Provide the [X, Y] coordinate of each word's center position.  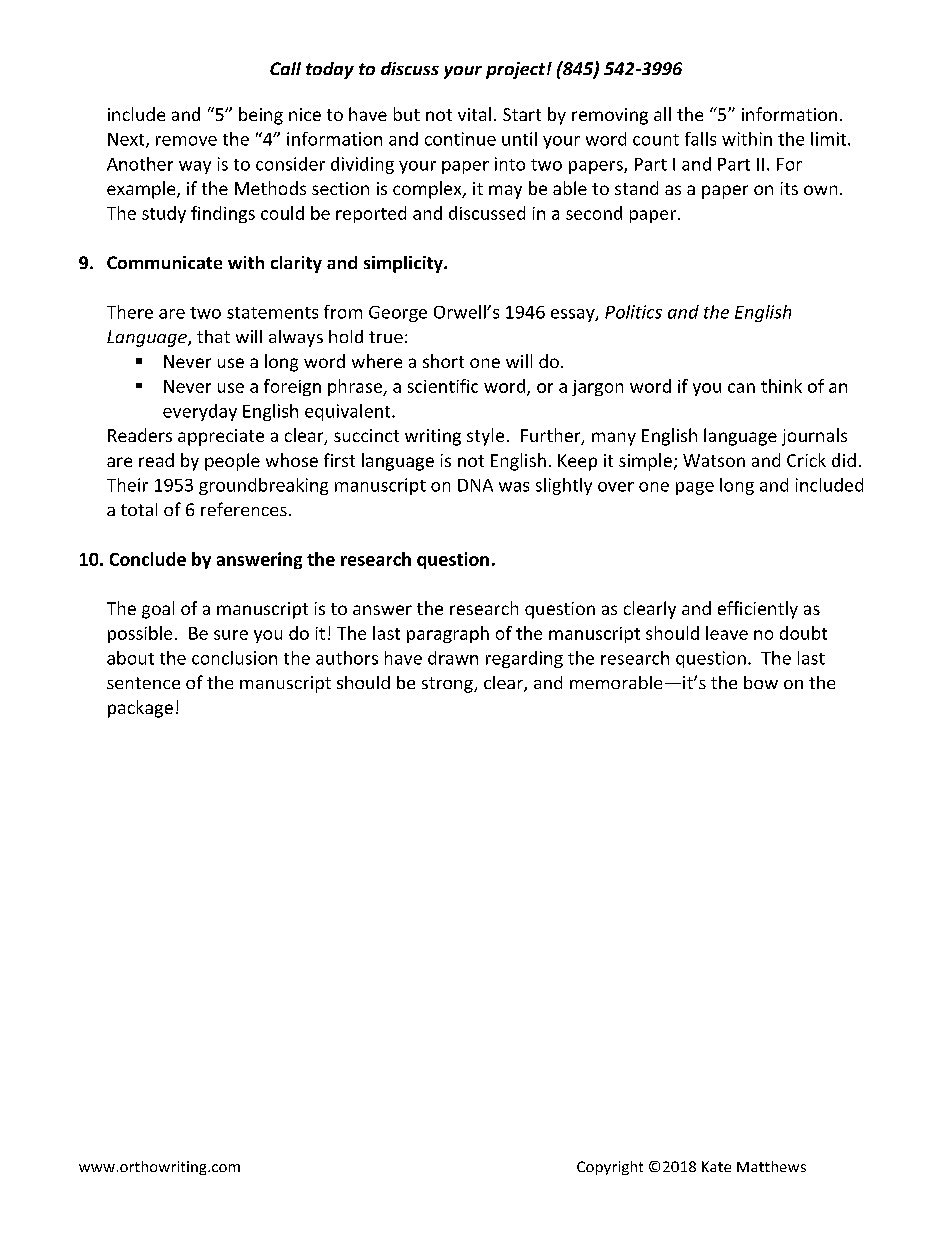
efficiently [758, 610]
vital [474, 114]
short [443, 361]
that [213, 336]
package [140, 709]
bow [761, 682]
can [741, 388]
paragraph [448, 634]
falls [700, 139]
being [261, 116]
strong [448, 685]
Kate [716, 1166]
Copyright [610, 1168]
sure [231, 635]
